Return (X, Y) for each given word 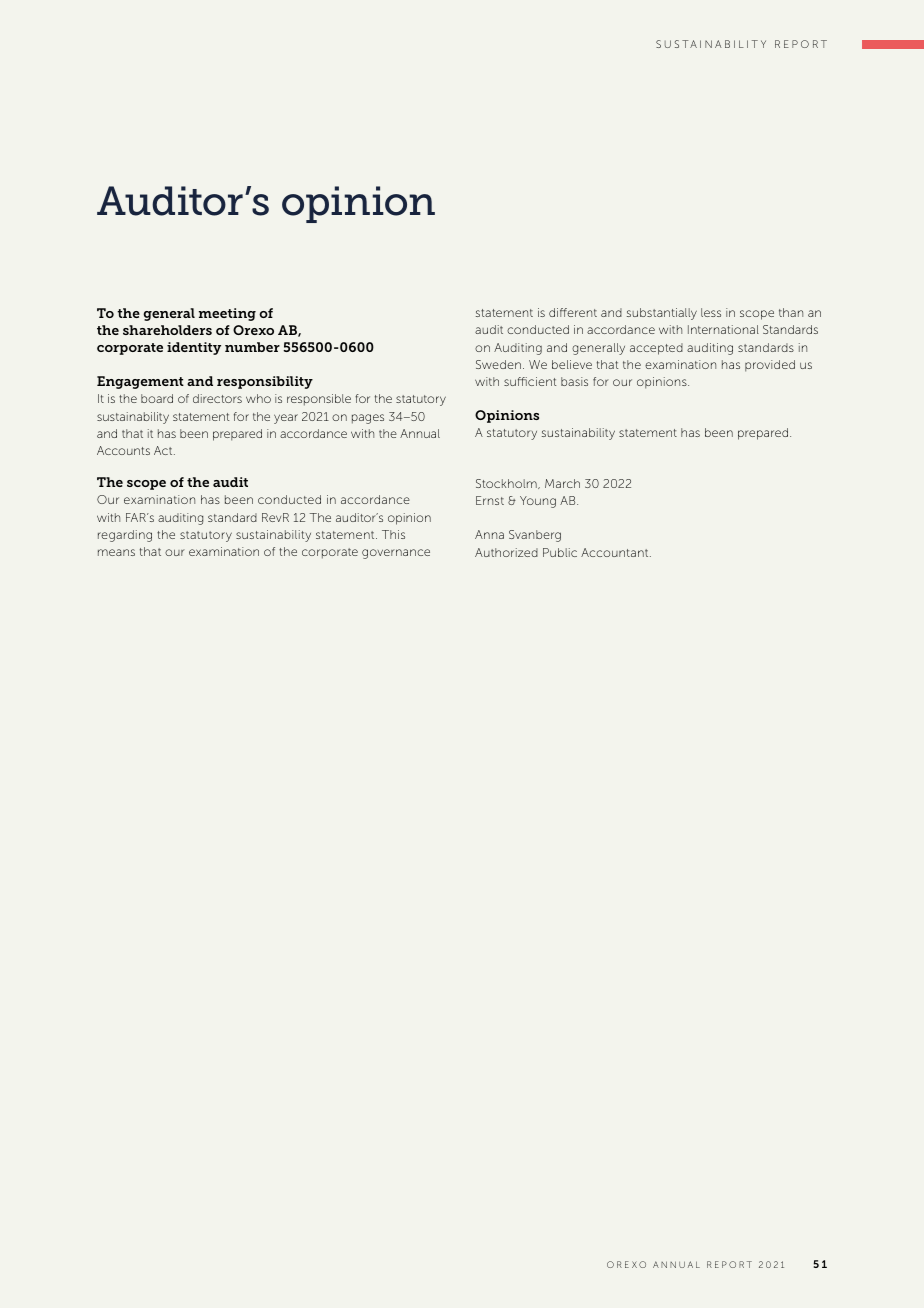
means (116, 552)
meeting (227, 314)
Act (164, 450)
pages (368, 419)
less (711, 312)
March (562, 483)
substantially (662, 314)
